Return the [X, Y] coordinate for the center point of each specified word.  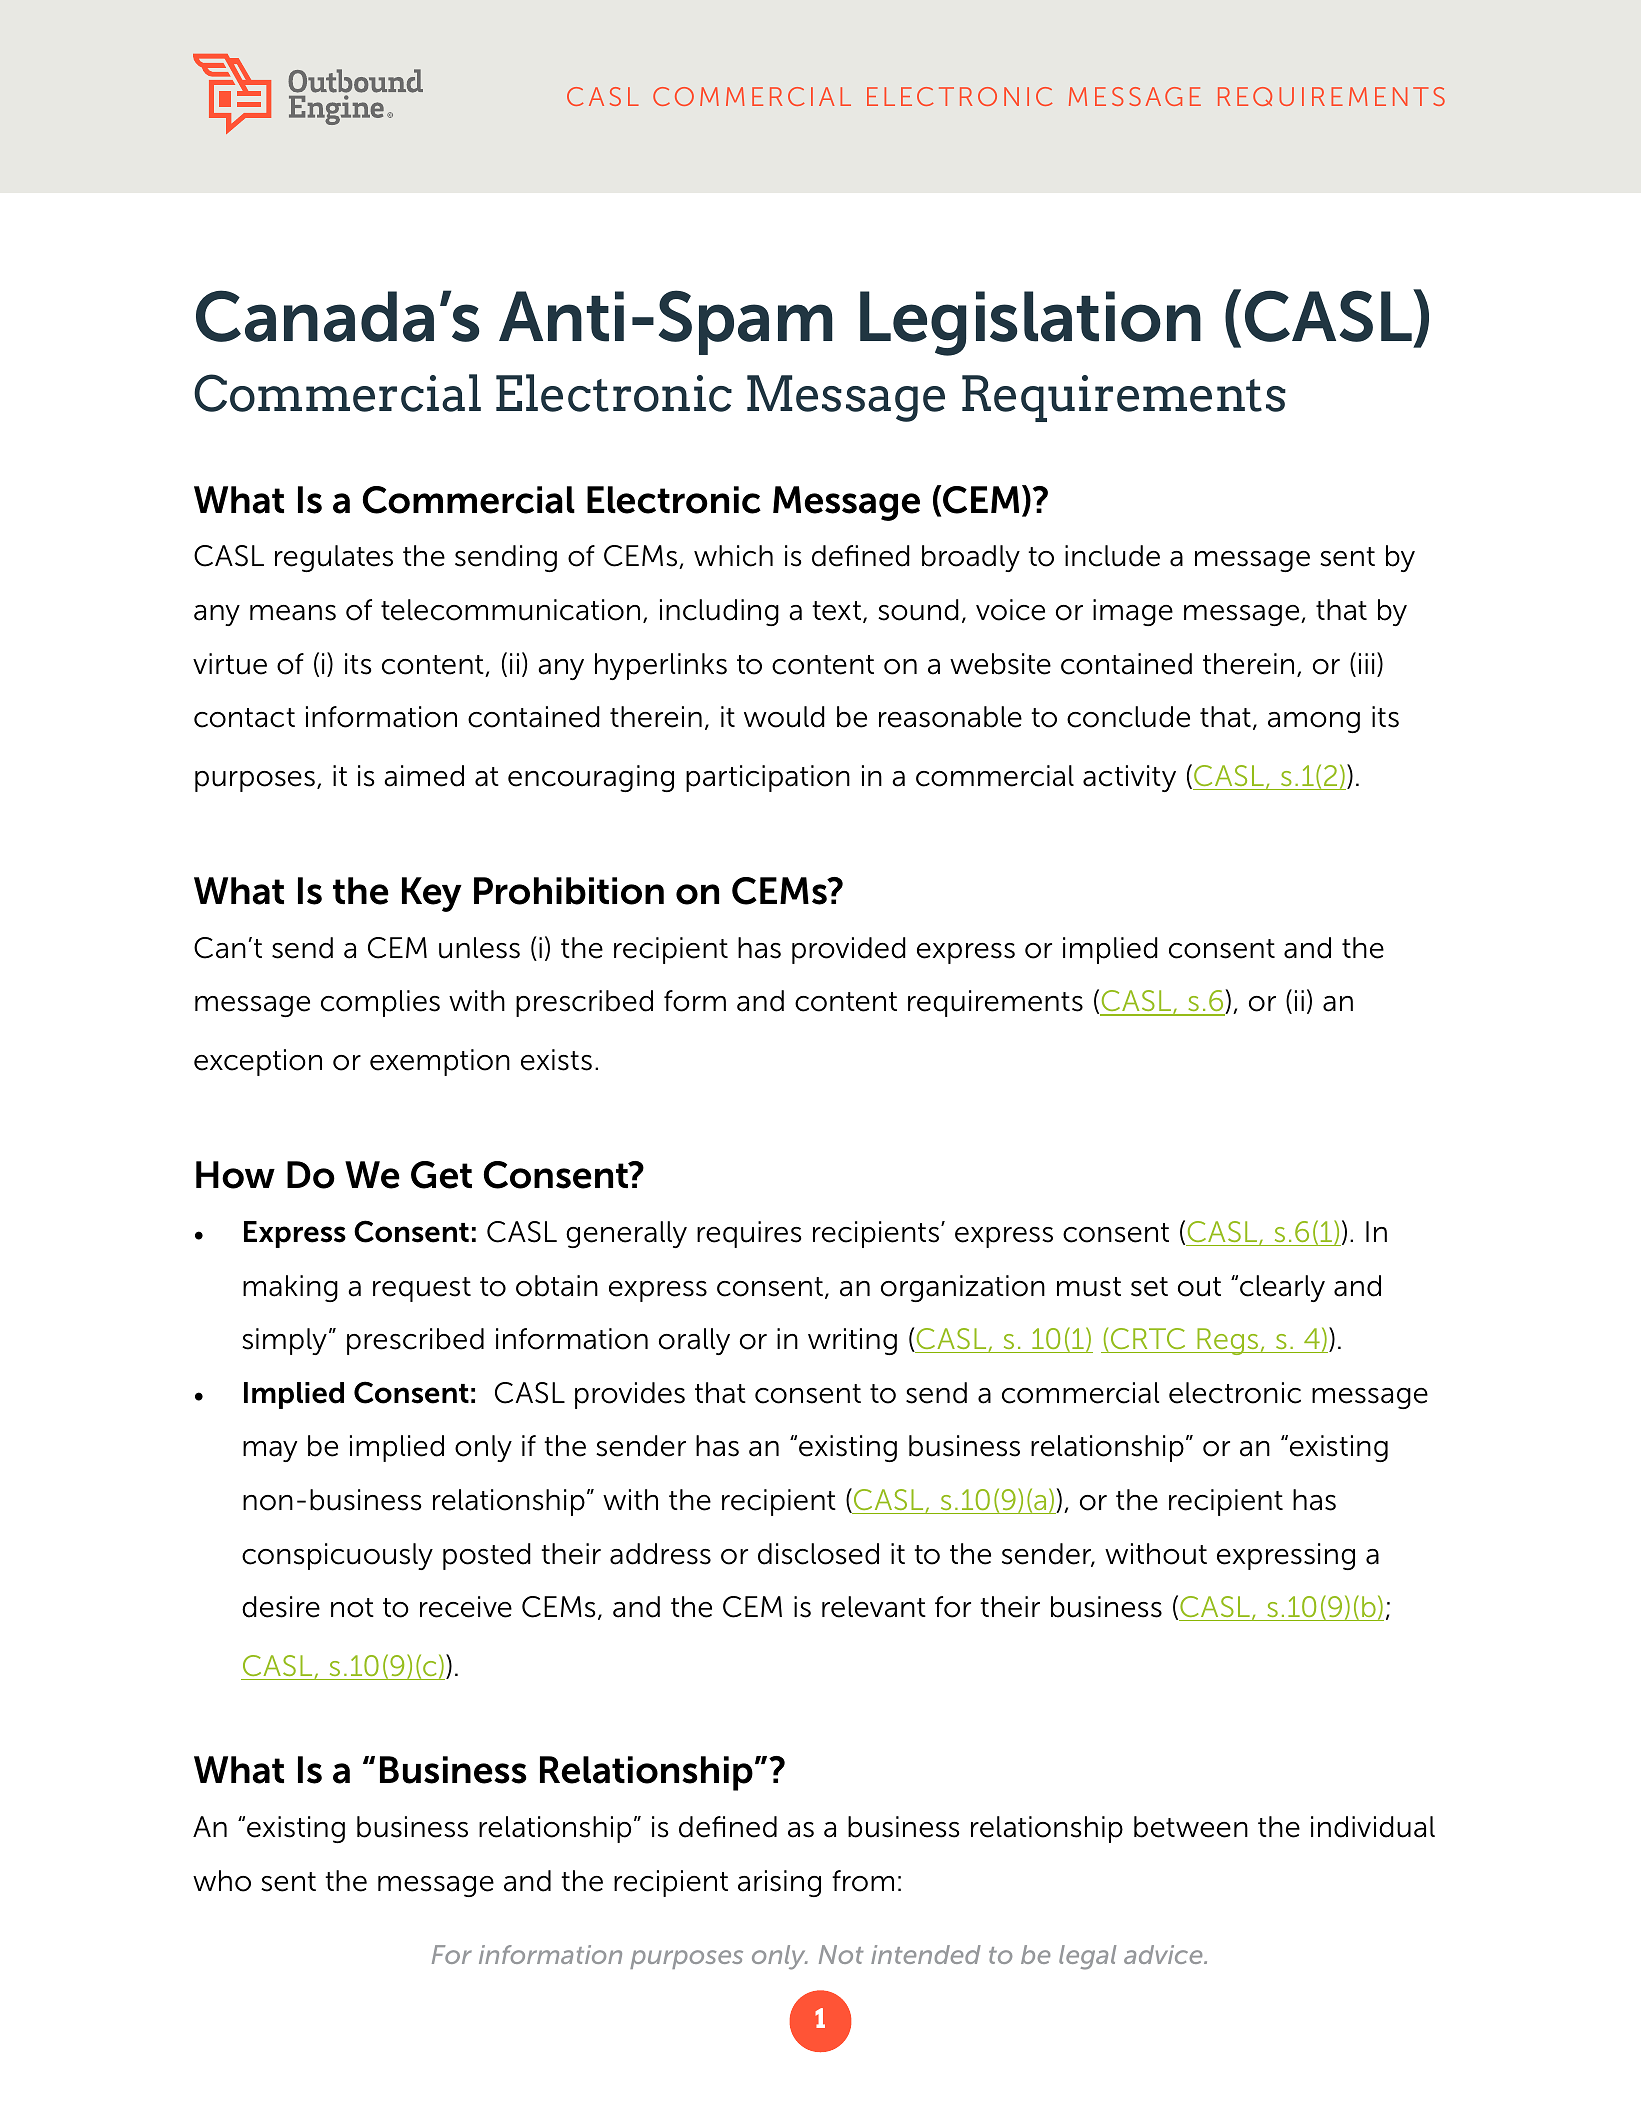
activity [1129, 778]
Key [432, 894]
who [222, 1881]
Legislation [1030, 323]
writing [852, 1341]
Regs [1228, 1341]
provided [849, 950]
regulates [334, 558]
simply [284, 1341]
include [1112, 556]
